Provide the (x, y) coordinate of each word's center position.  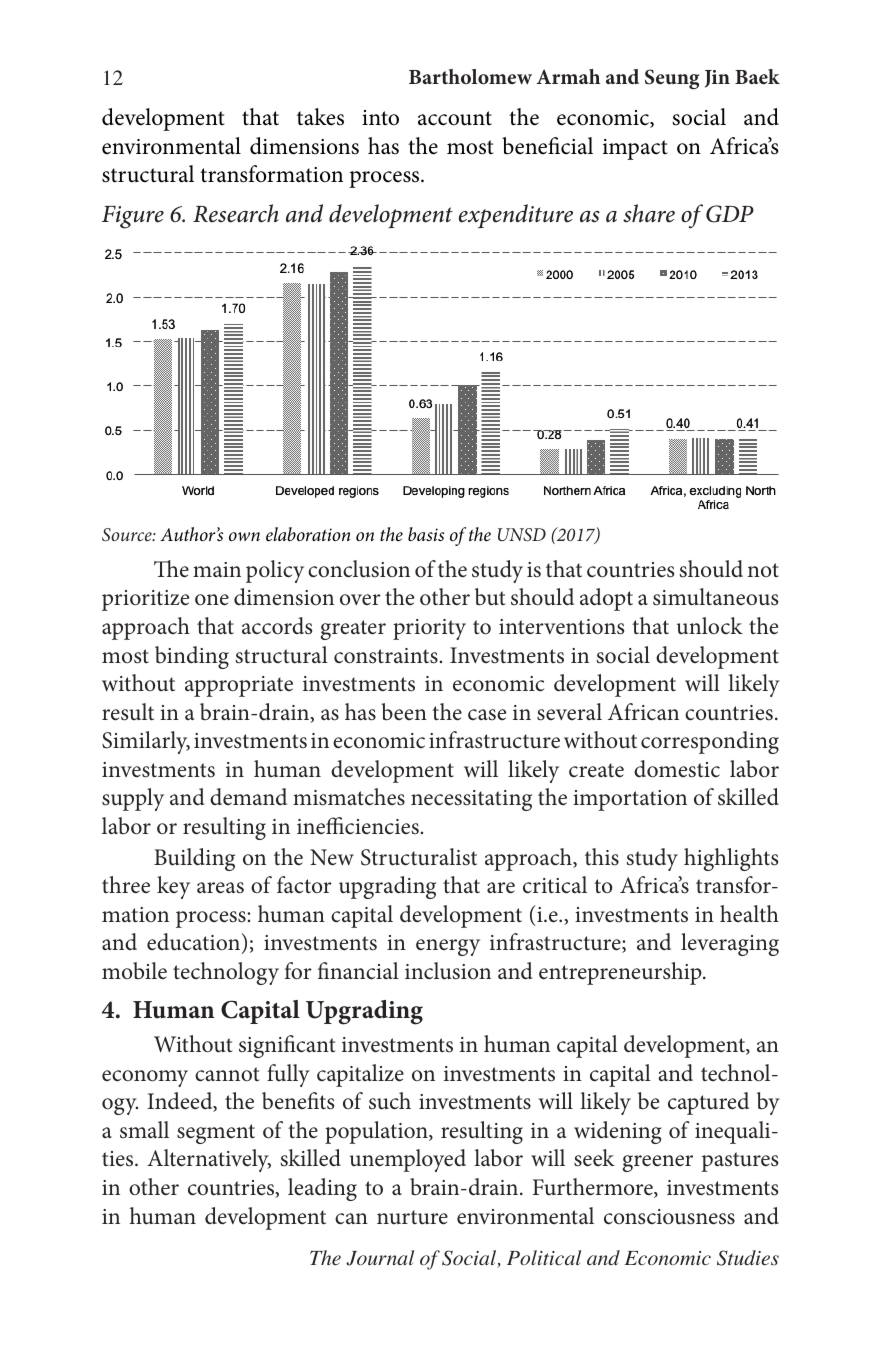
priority (429, 629)
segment (216, 1134)
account (455, 118)
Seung (672, 79)
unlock (710, 625)
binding (192, 657)
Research (236, 213)
